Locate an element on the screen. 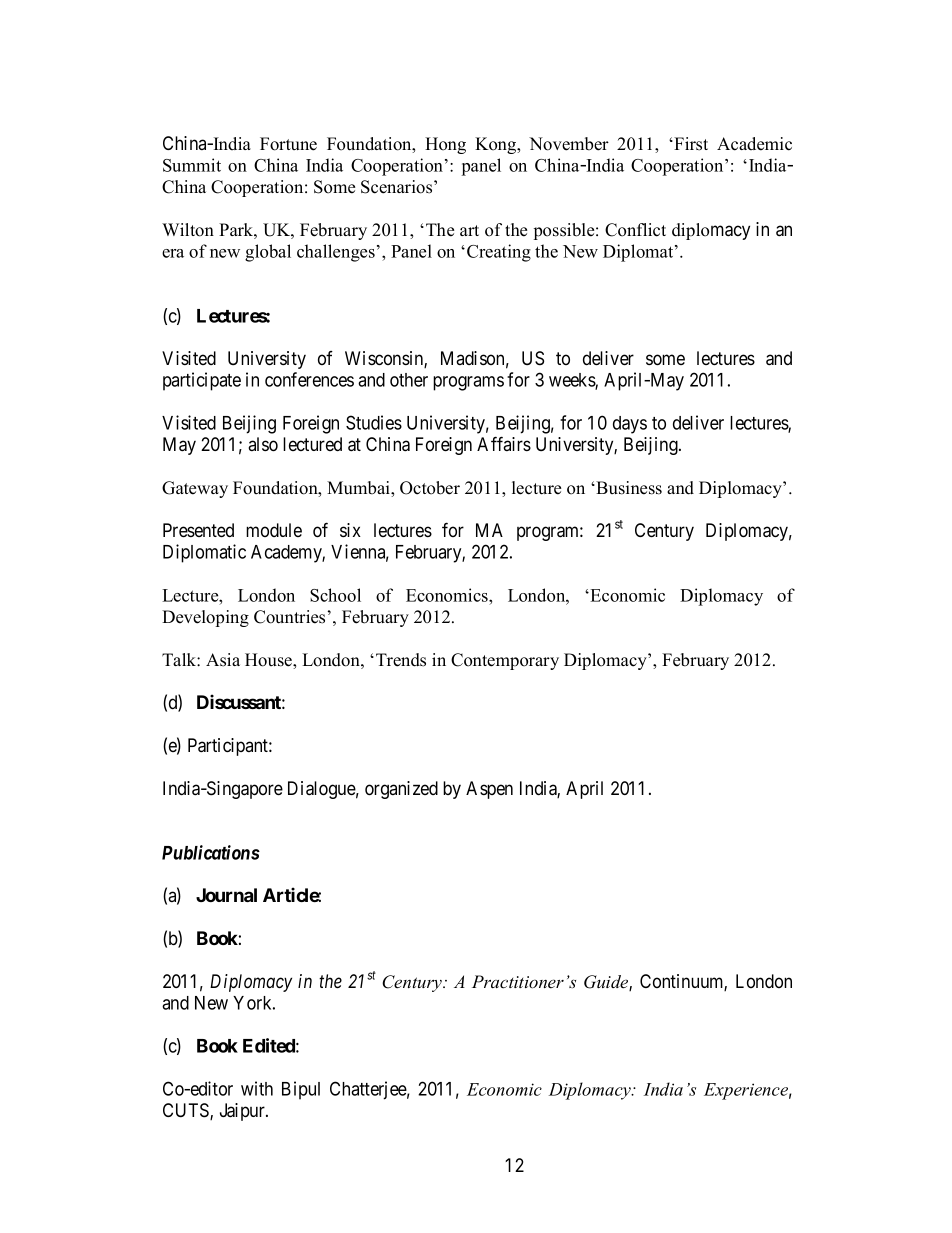 This screenshot has width=952, height=1233. Business is located at coordinates (628, 488).
